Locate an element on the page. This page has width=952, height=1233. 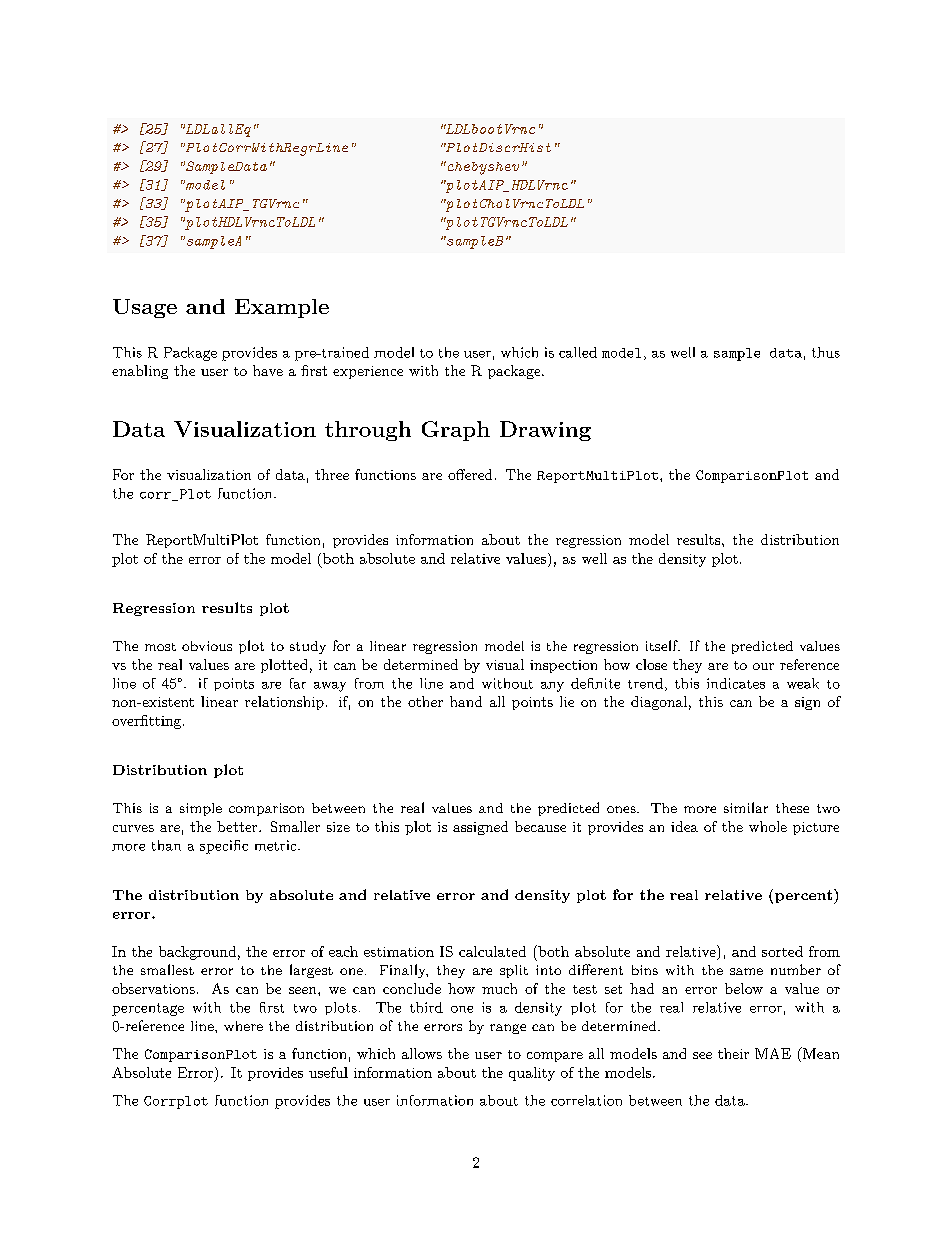
three is located at coordinates (332, 474).
